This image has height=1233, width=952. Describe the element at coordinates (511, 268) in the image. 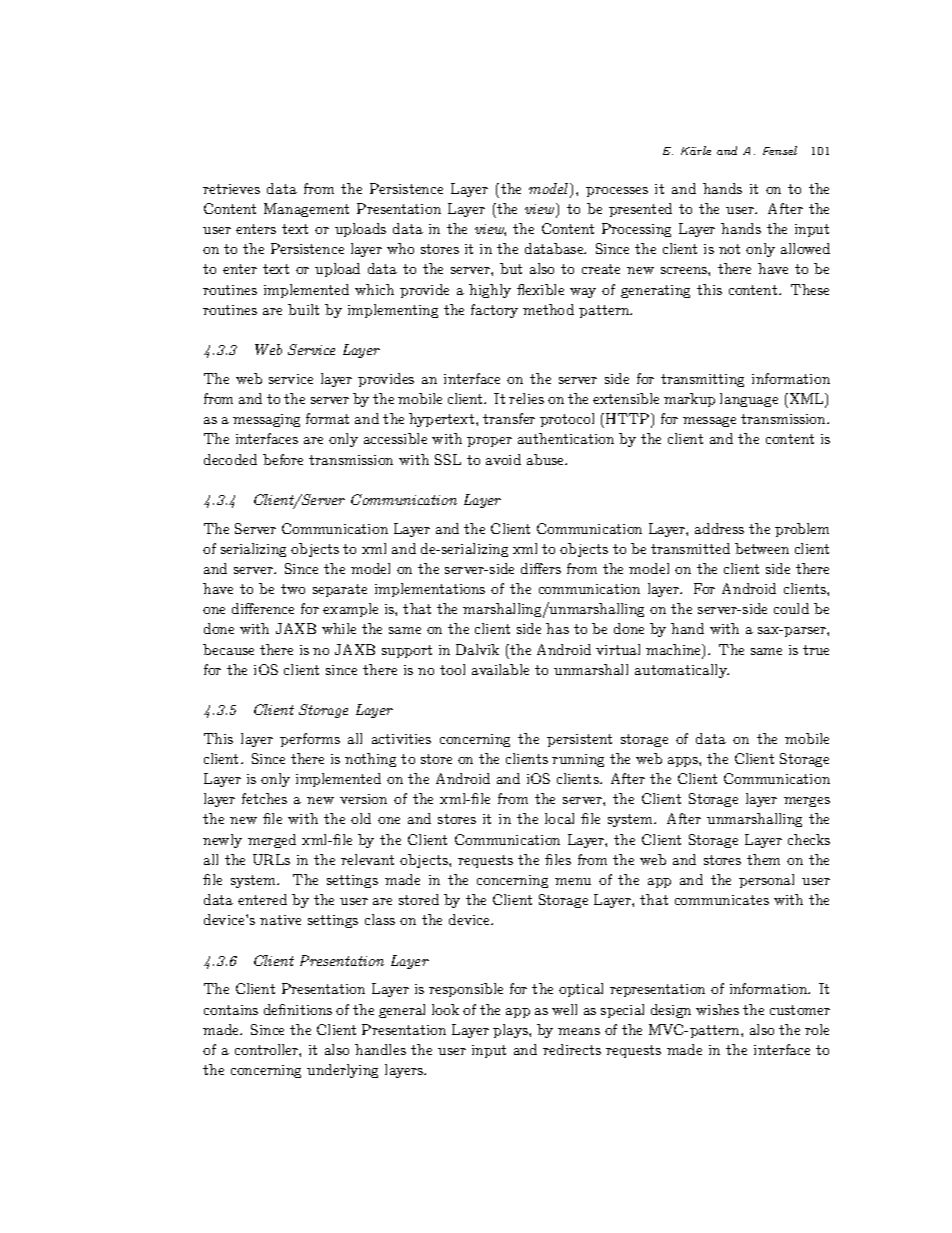

I see `but` at that location.
